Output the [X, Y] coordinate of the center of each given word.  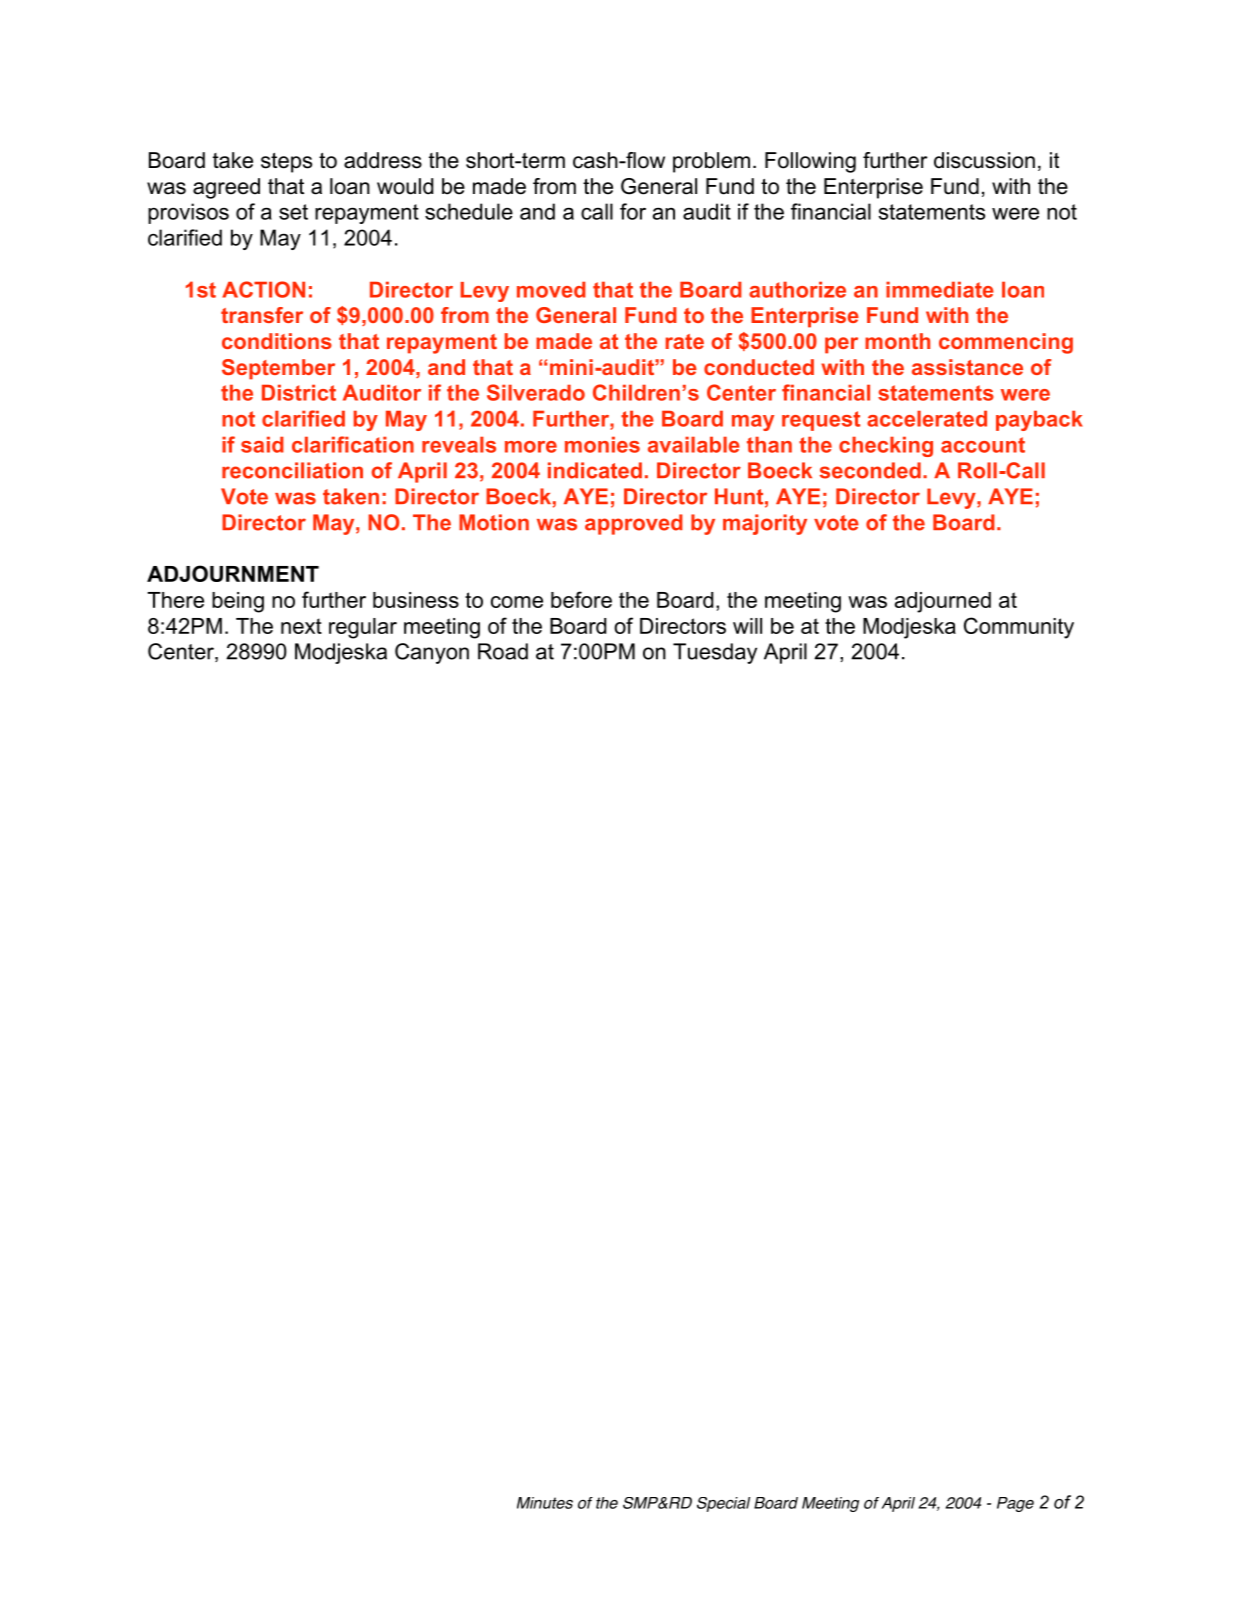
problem [711, 162]
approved [634, 524]
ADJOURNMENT [233, 573]
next [301, 626]
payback [1039, 420]
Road [503, 651]
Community [1019, 628]
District [299, 392]
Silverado [536, 392]
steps [286, 163]
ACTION [263, 289]
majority [765, 524]
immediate [940, 289]
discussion [984, 160]
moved [551, 289]
